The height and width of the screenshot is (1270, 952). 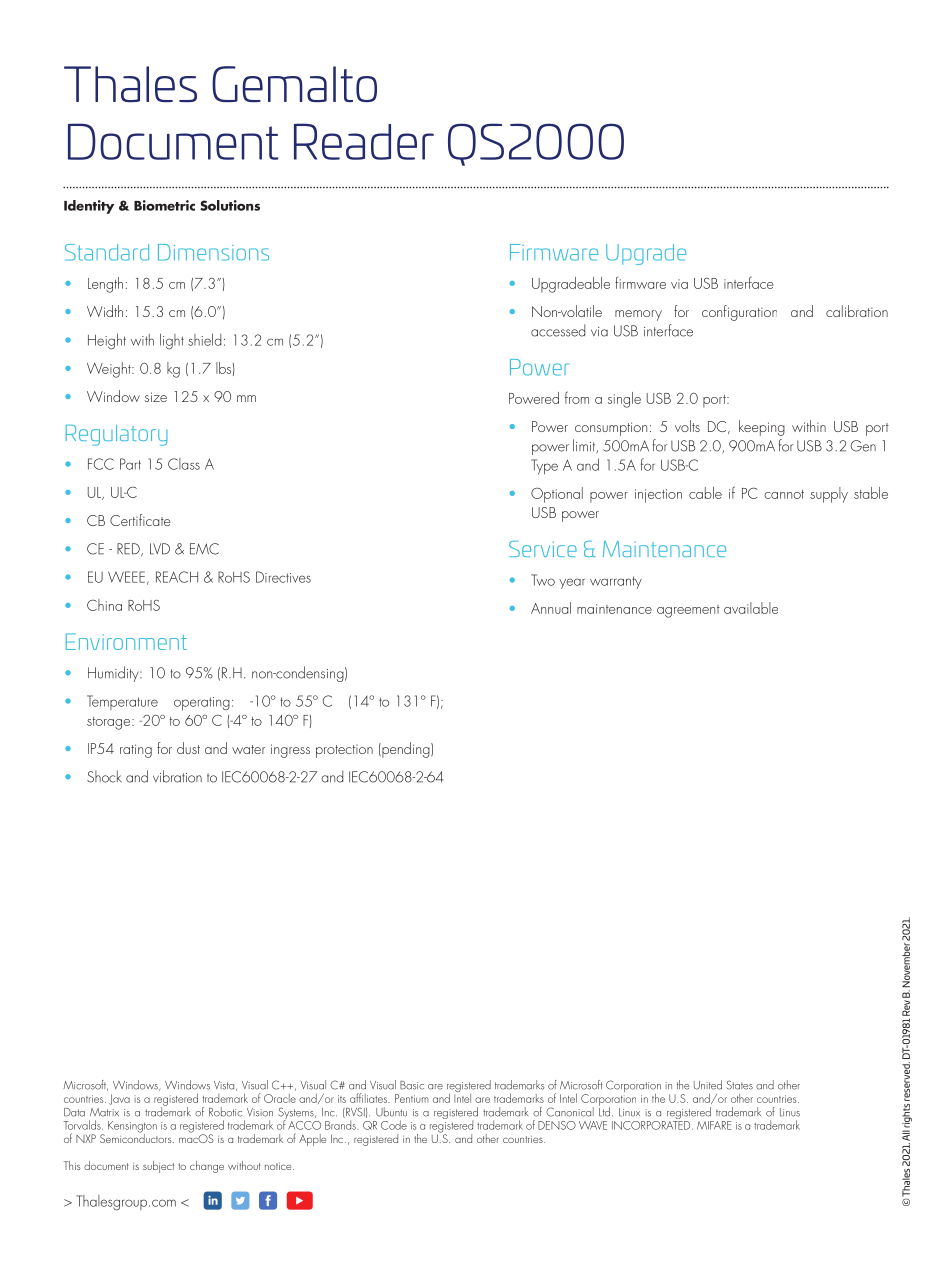 I want to click on available, so click(x=751, y=608).
